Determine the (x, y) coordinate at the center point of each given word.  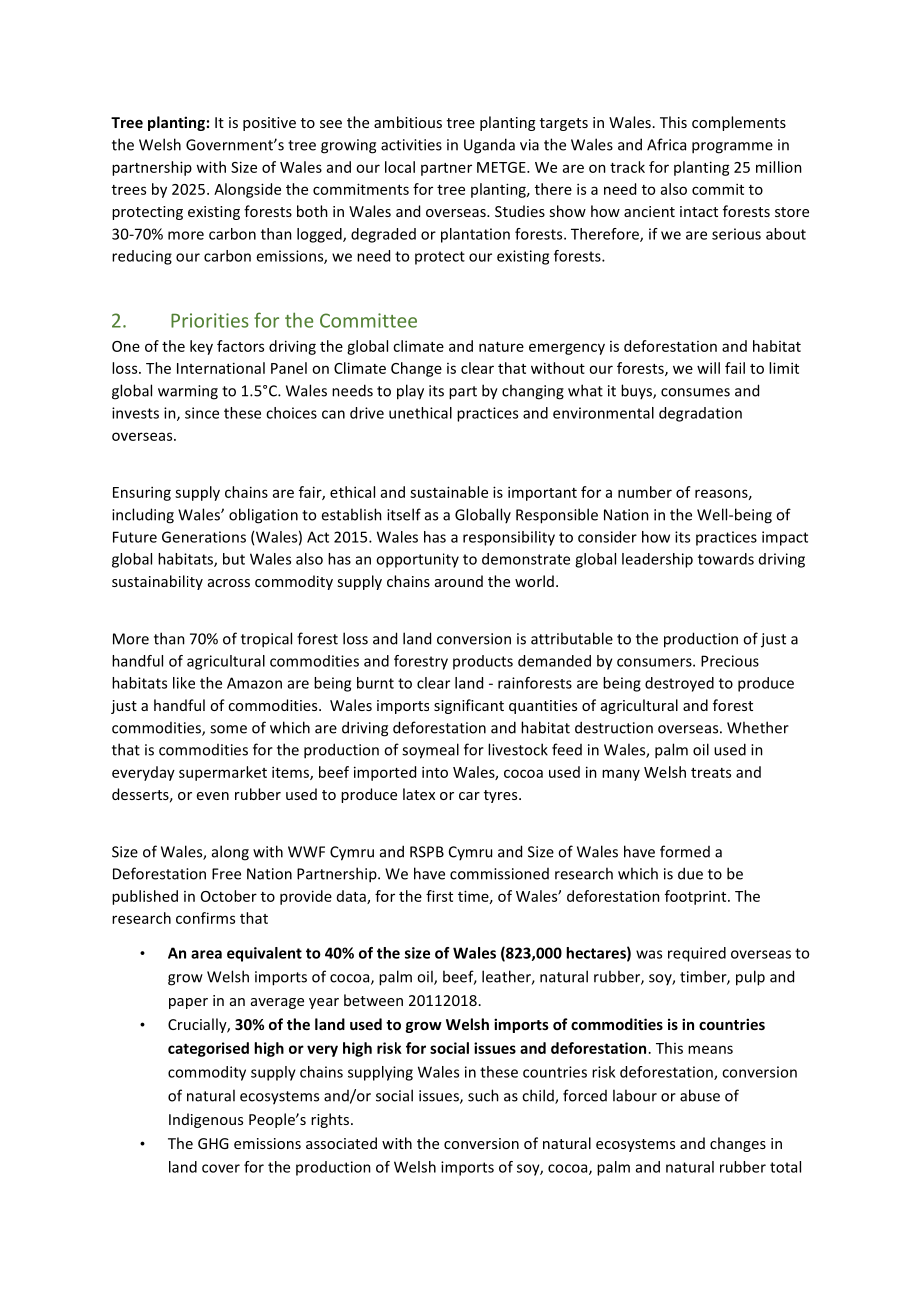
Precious (730, 661)
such (483, 1095)
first (439, 896)
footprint (697, 897)
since (202, 413)
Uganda (489, 146)
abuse (700, 1095)
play (410, 392)
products (483, 662)
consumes (695, 392)
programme (732, 148)
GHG (213, 1143)
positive (269, 124)
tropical (266, 640)
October (229, 896)
